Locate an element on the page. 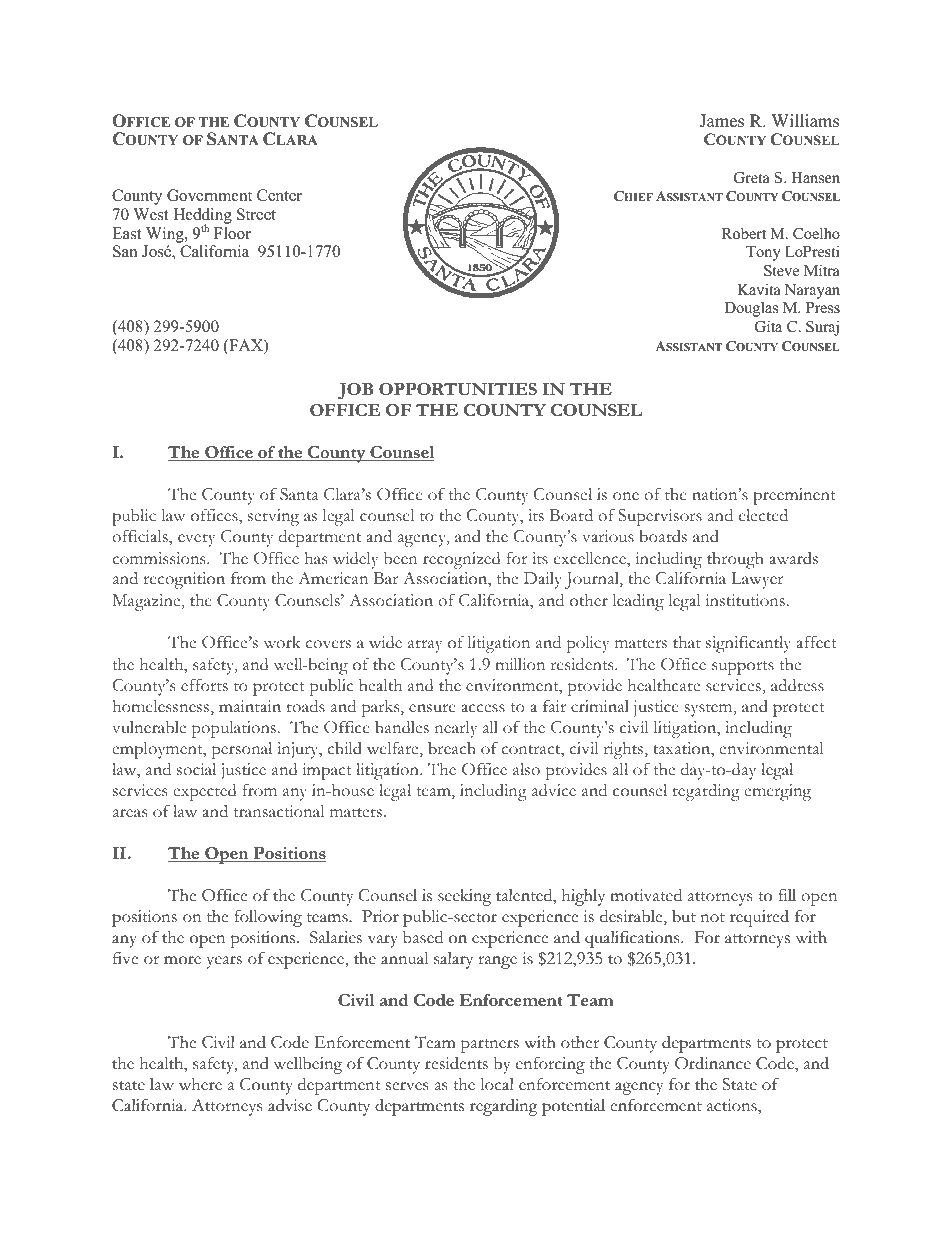  emerging is located at coordinates (777, 792).
